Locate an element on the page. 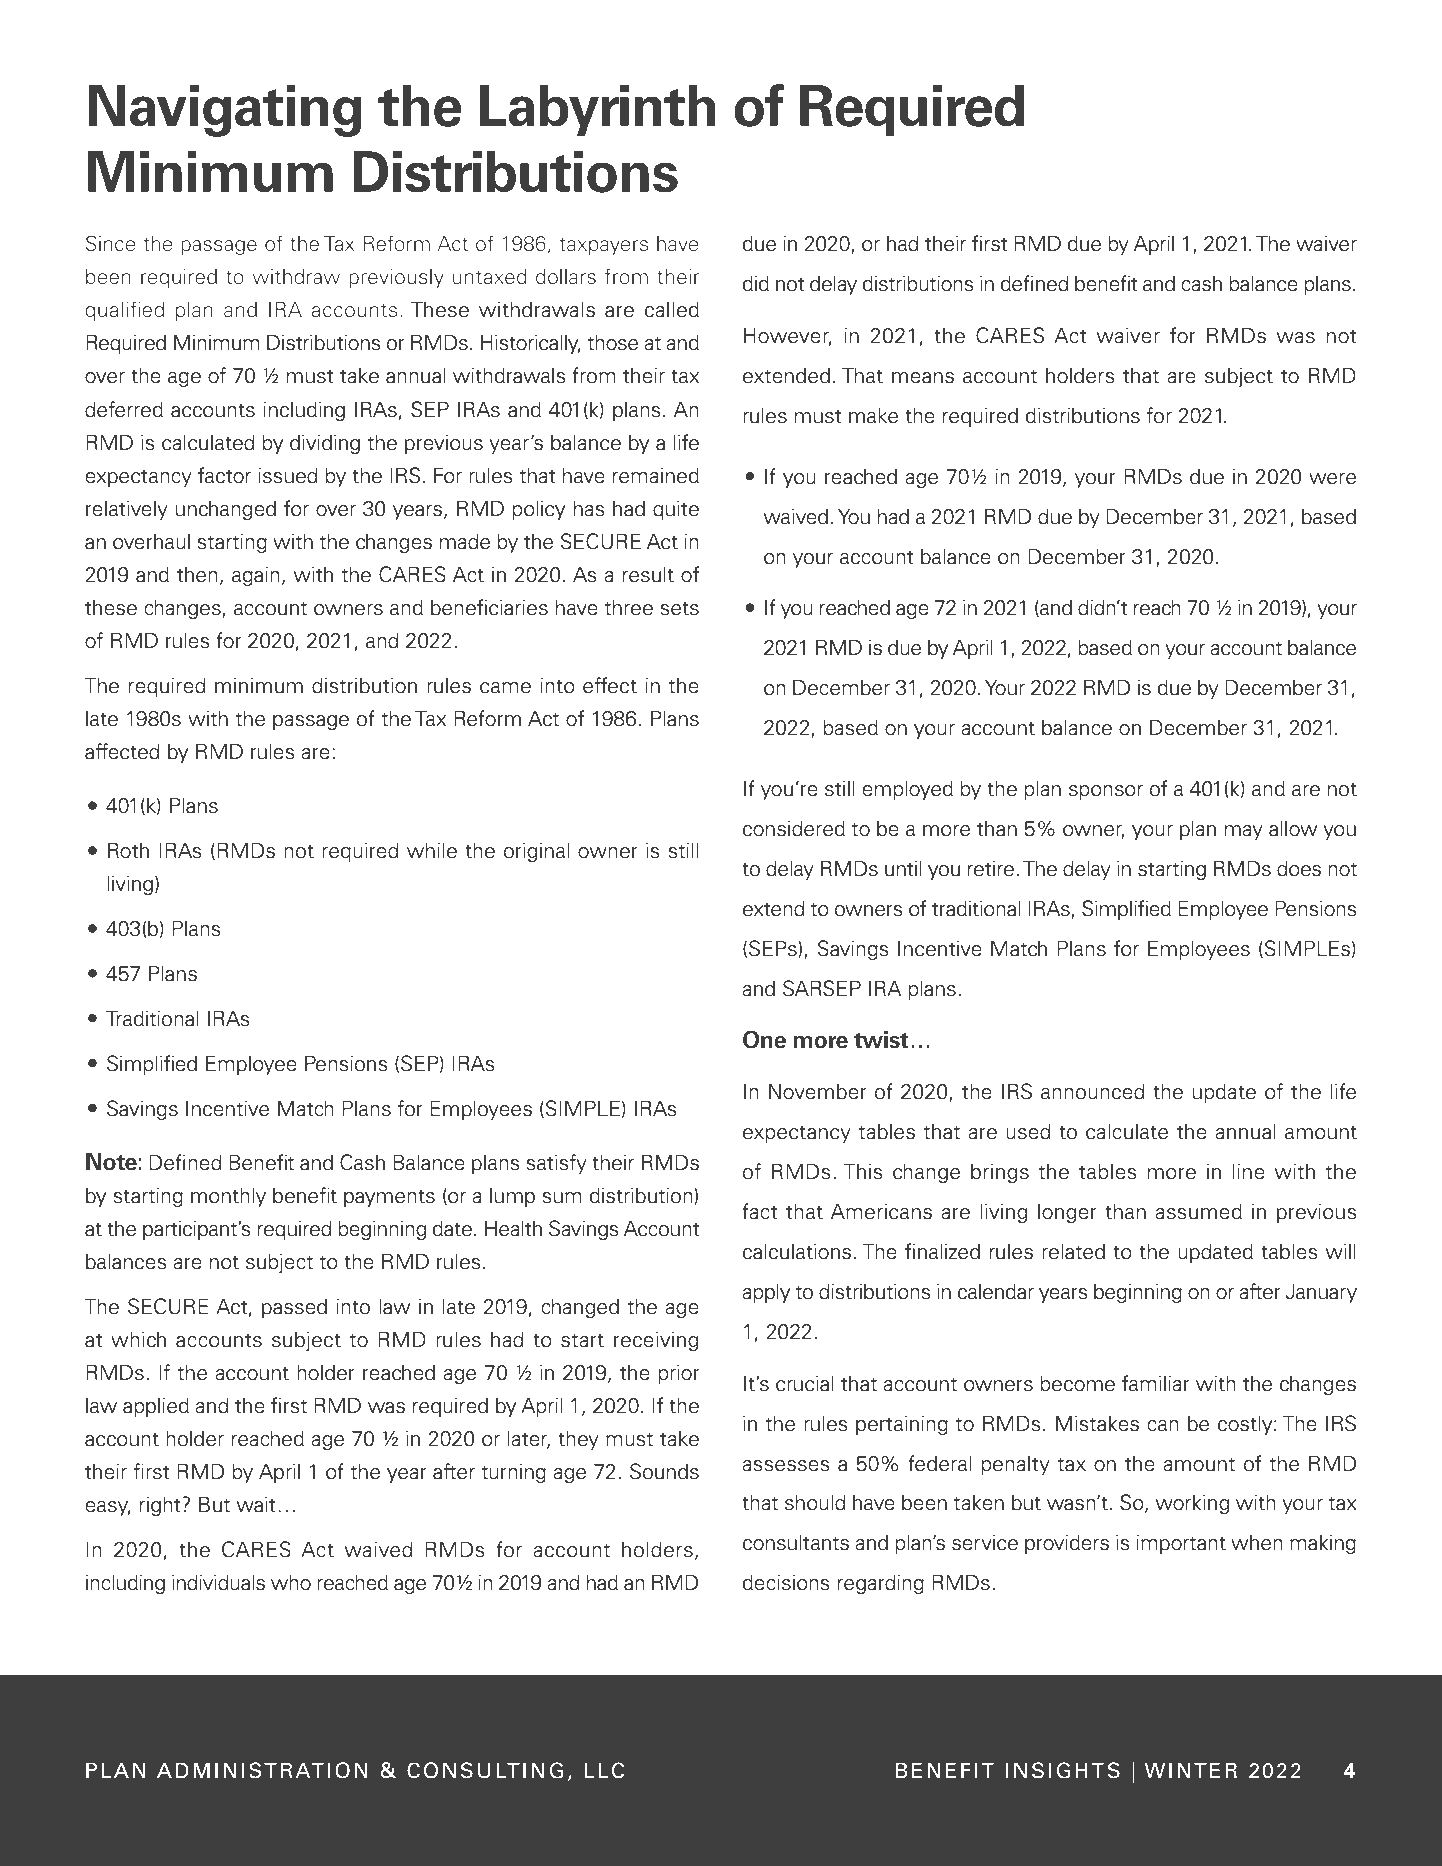 The width and height of the document is (1442, 1866). issued is located at coordinates (288, 475).
